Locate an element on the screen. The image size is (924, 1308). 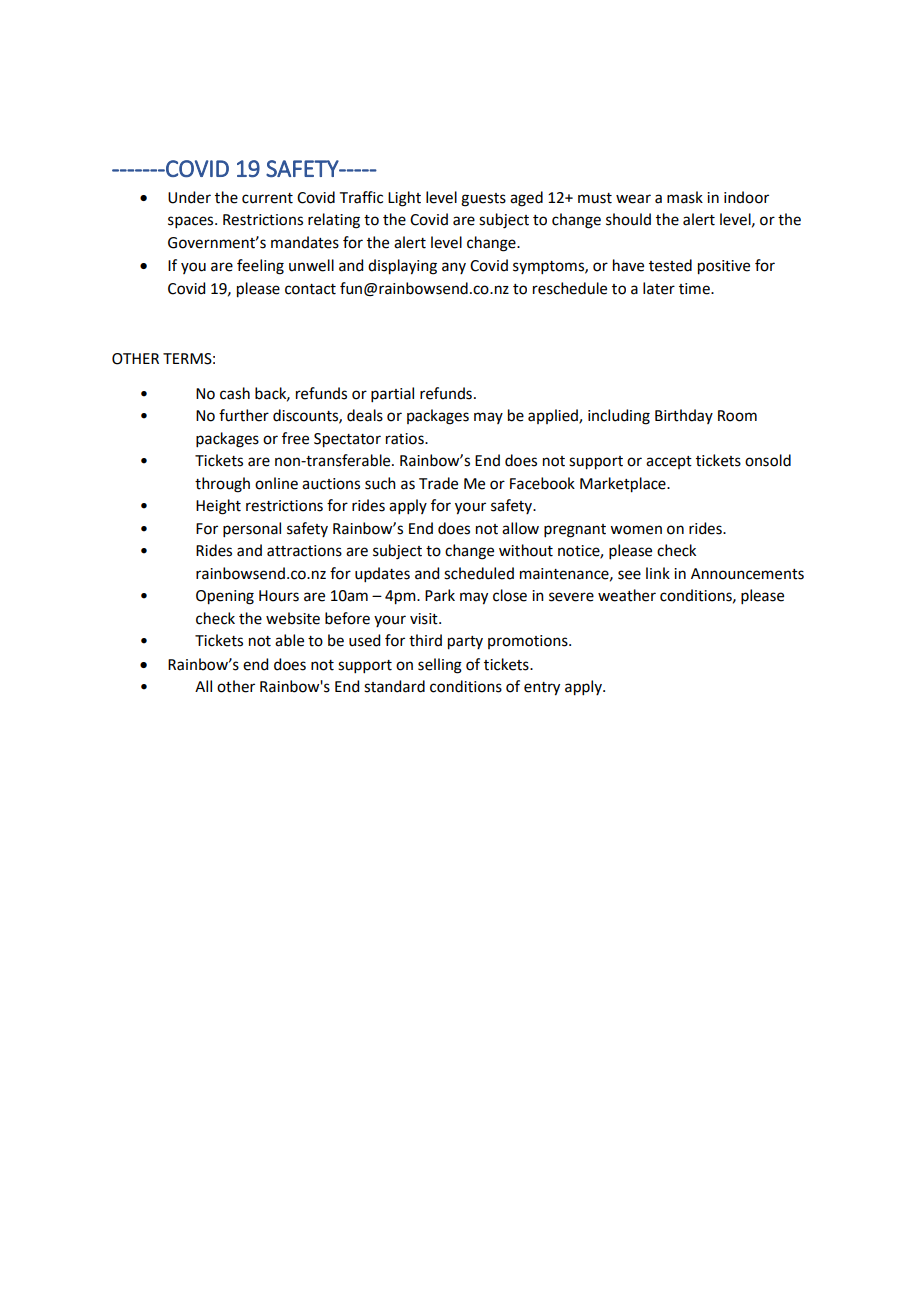
time is located at coordinates (695, 289).
